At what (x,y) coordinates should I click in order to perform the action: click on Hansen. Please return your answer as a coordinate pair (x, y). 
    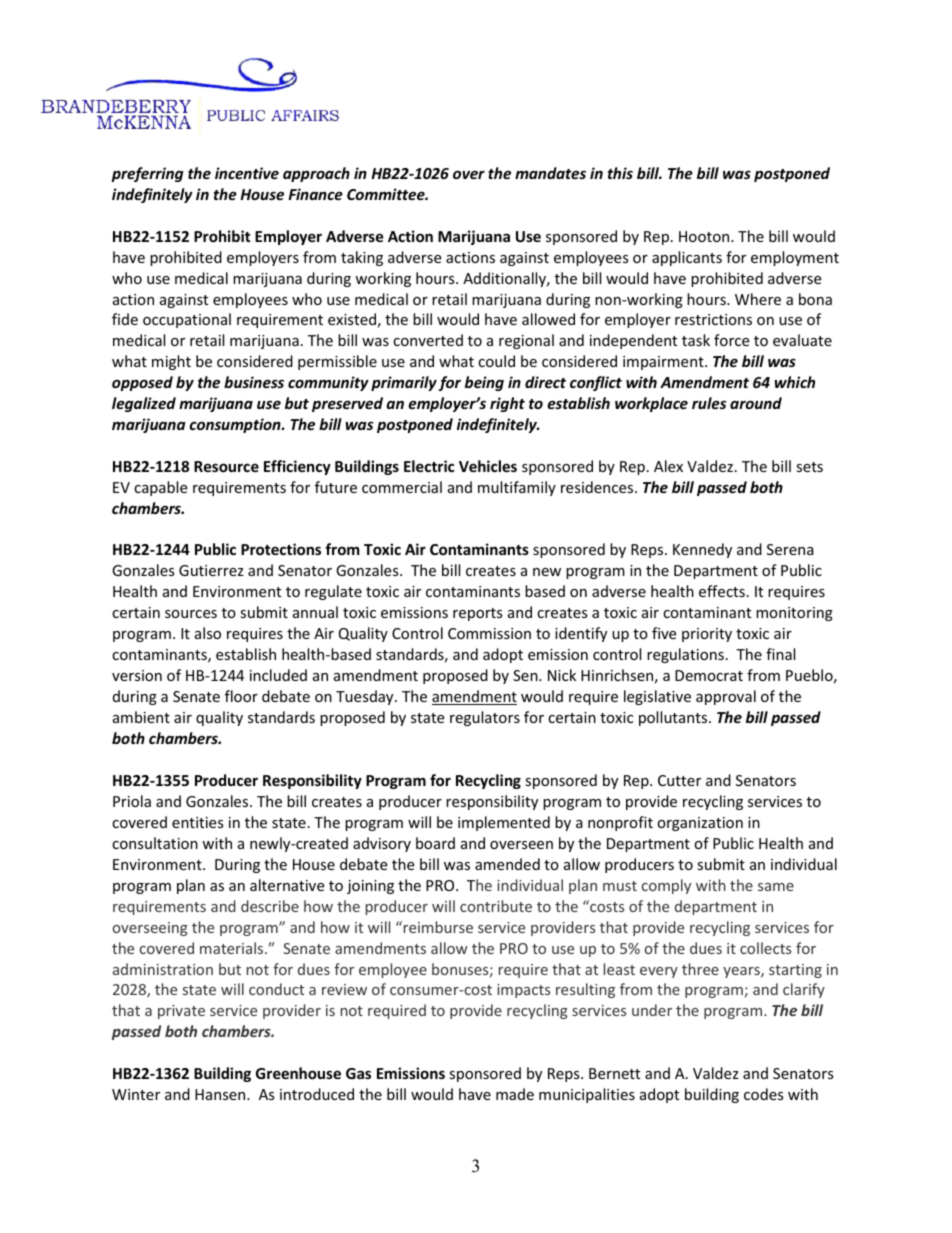
    Looking at the image, I should click on (221, 1094).
